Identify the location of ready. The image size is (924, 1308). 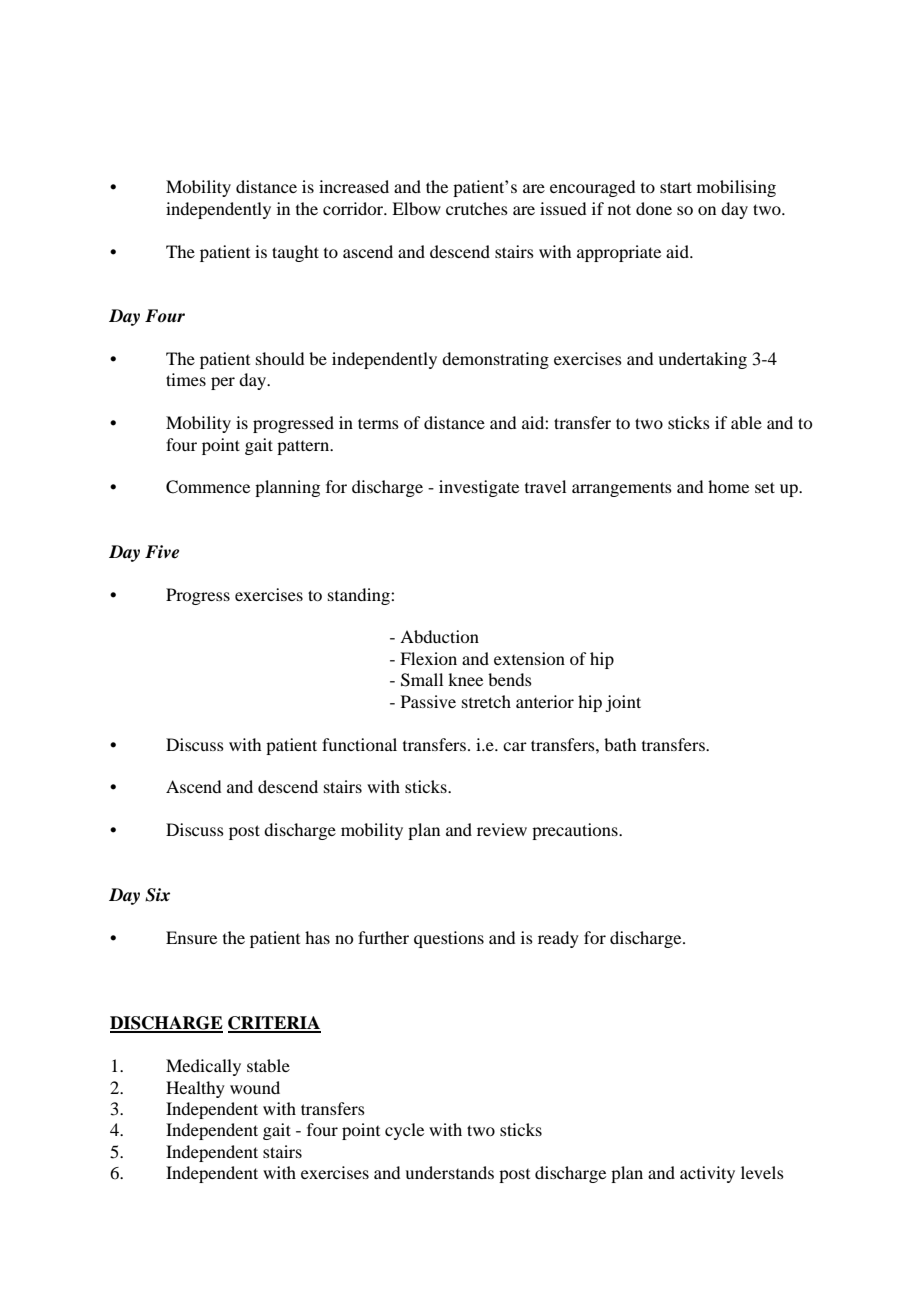
(558, 939).
